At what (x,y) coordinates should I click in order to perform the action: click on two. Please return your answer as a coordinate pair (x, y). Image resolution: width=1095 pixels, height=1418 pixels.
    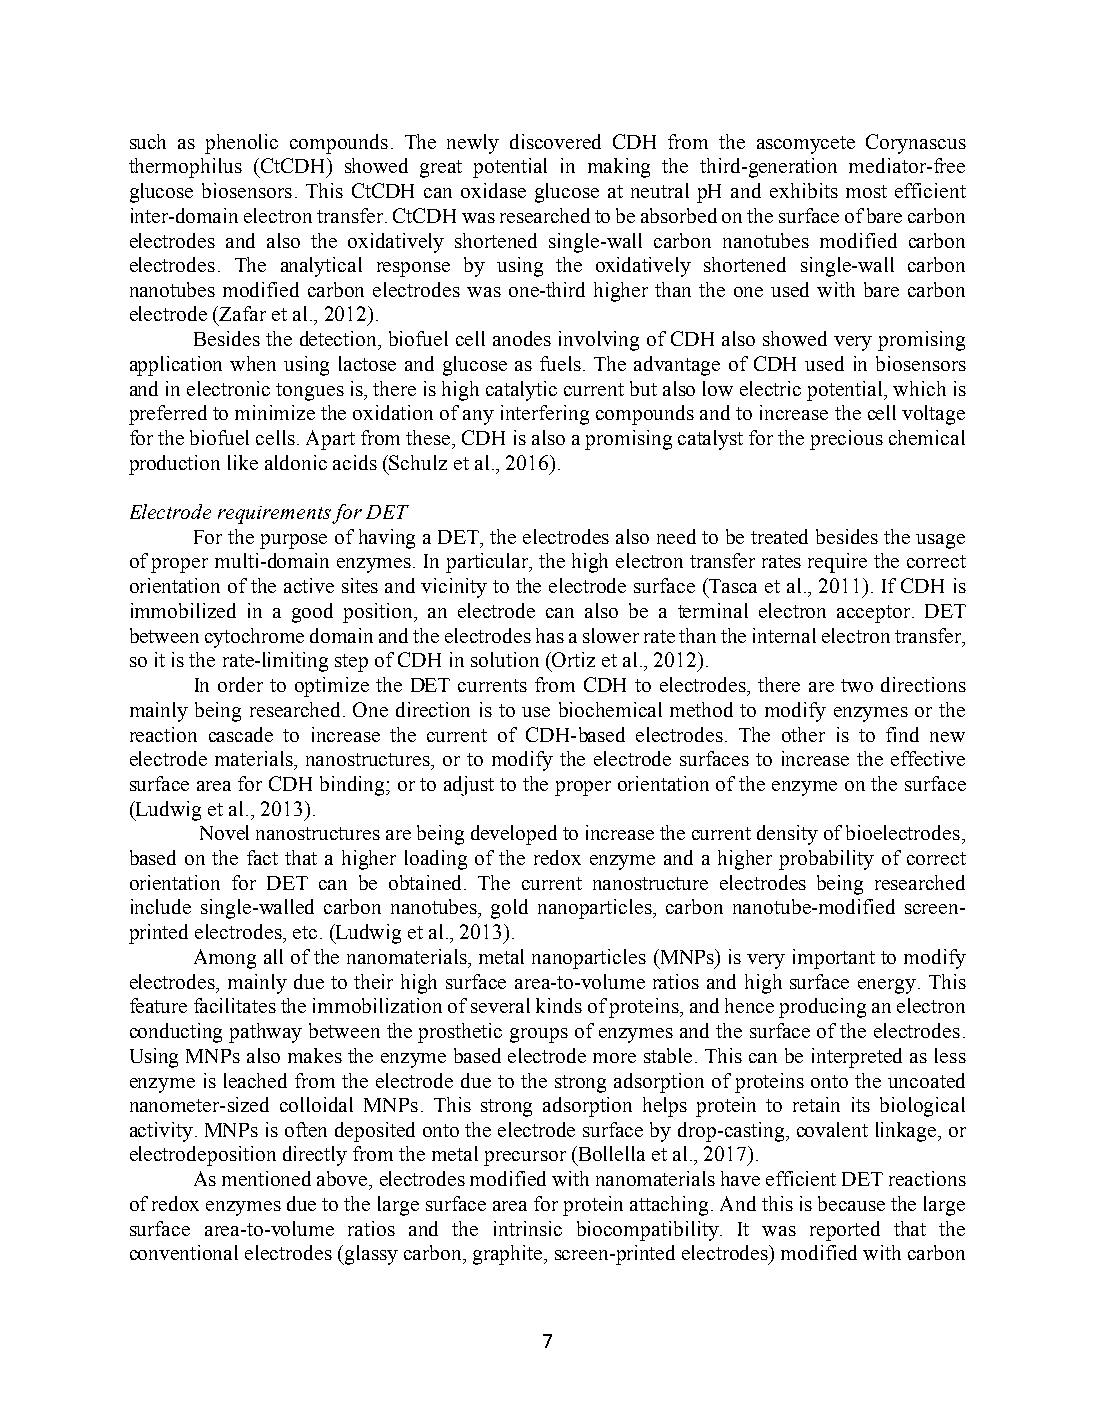
    Looking at the image, I should click on (857, 685).
